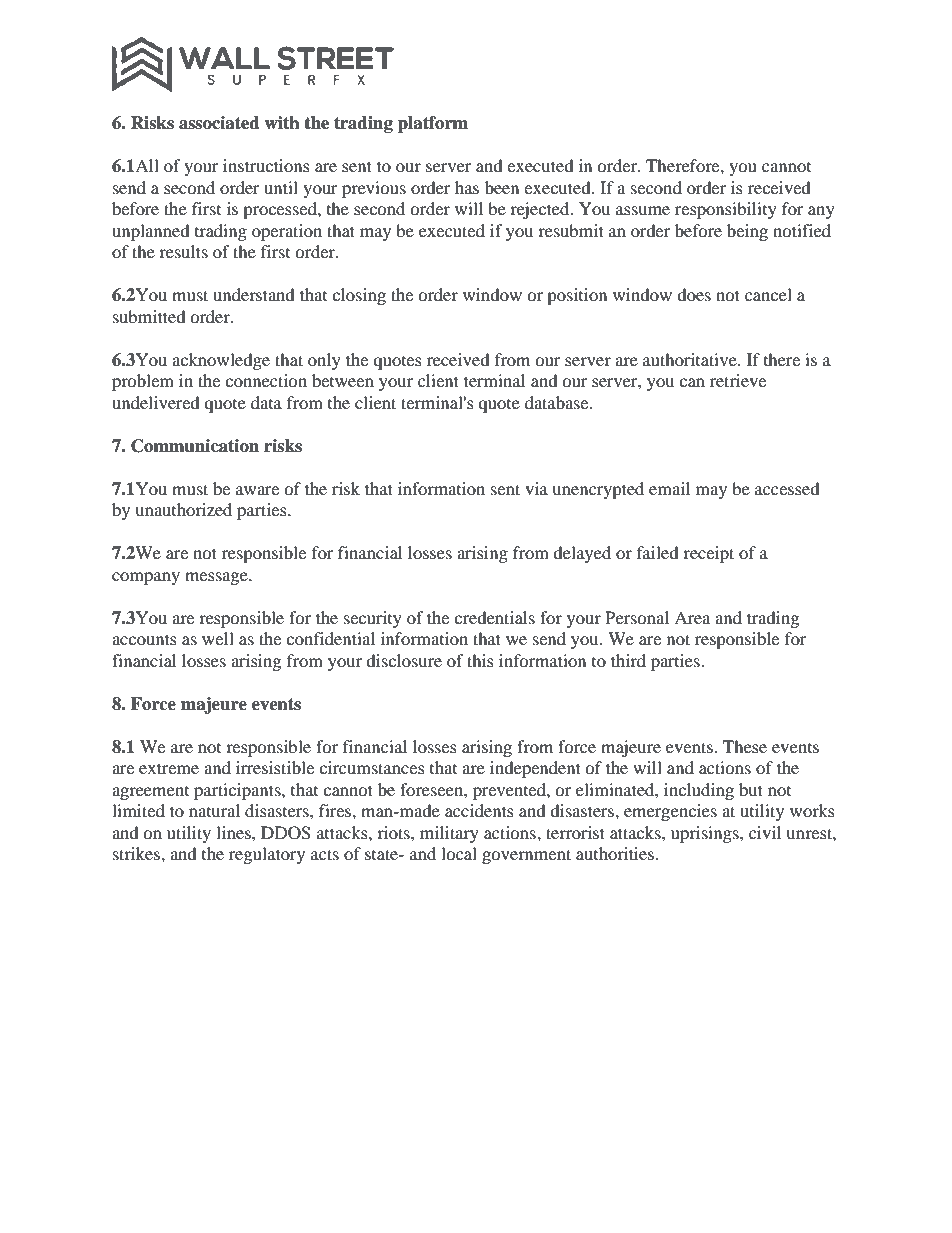 This screenshot has height=1233, width=952. What do you see at coordinates (217, 578) in the screenshot?
I see `message` at bounding box center [217, 578].
